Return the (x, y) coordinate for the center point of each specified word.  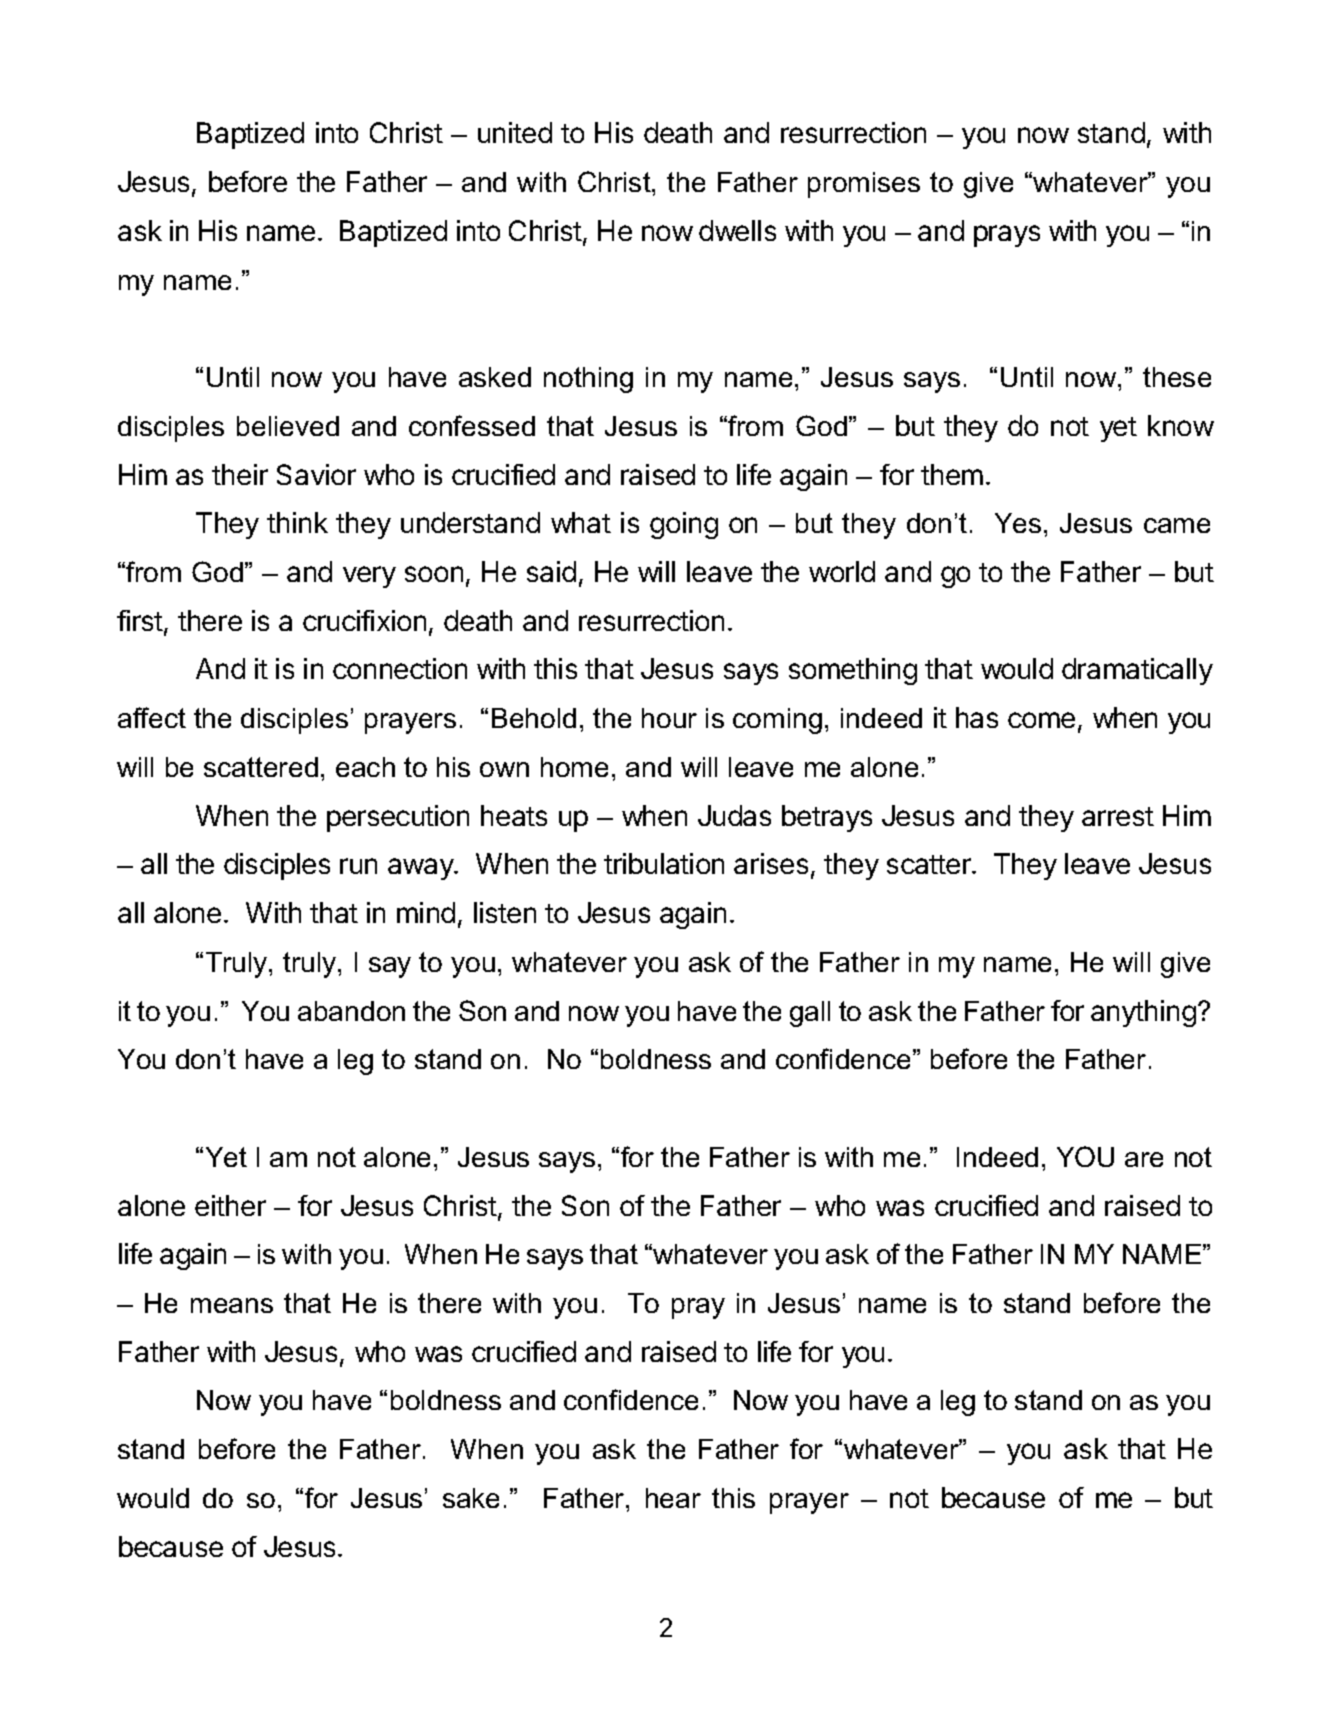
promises (864, 185)
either (230, 1205)
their (240, 474)
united (515, 132)
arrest (1118, 816)
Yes (1018, 523)
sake (471, 1498)
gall (810, 1014)
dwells (737, 230)
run (358, 866)
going (684, 525)
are (1144, 1159)
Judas (734, 815)
